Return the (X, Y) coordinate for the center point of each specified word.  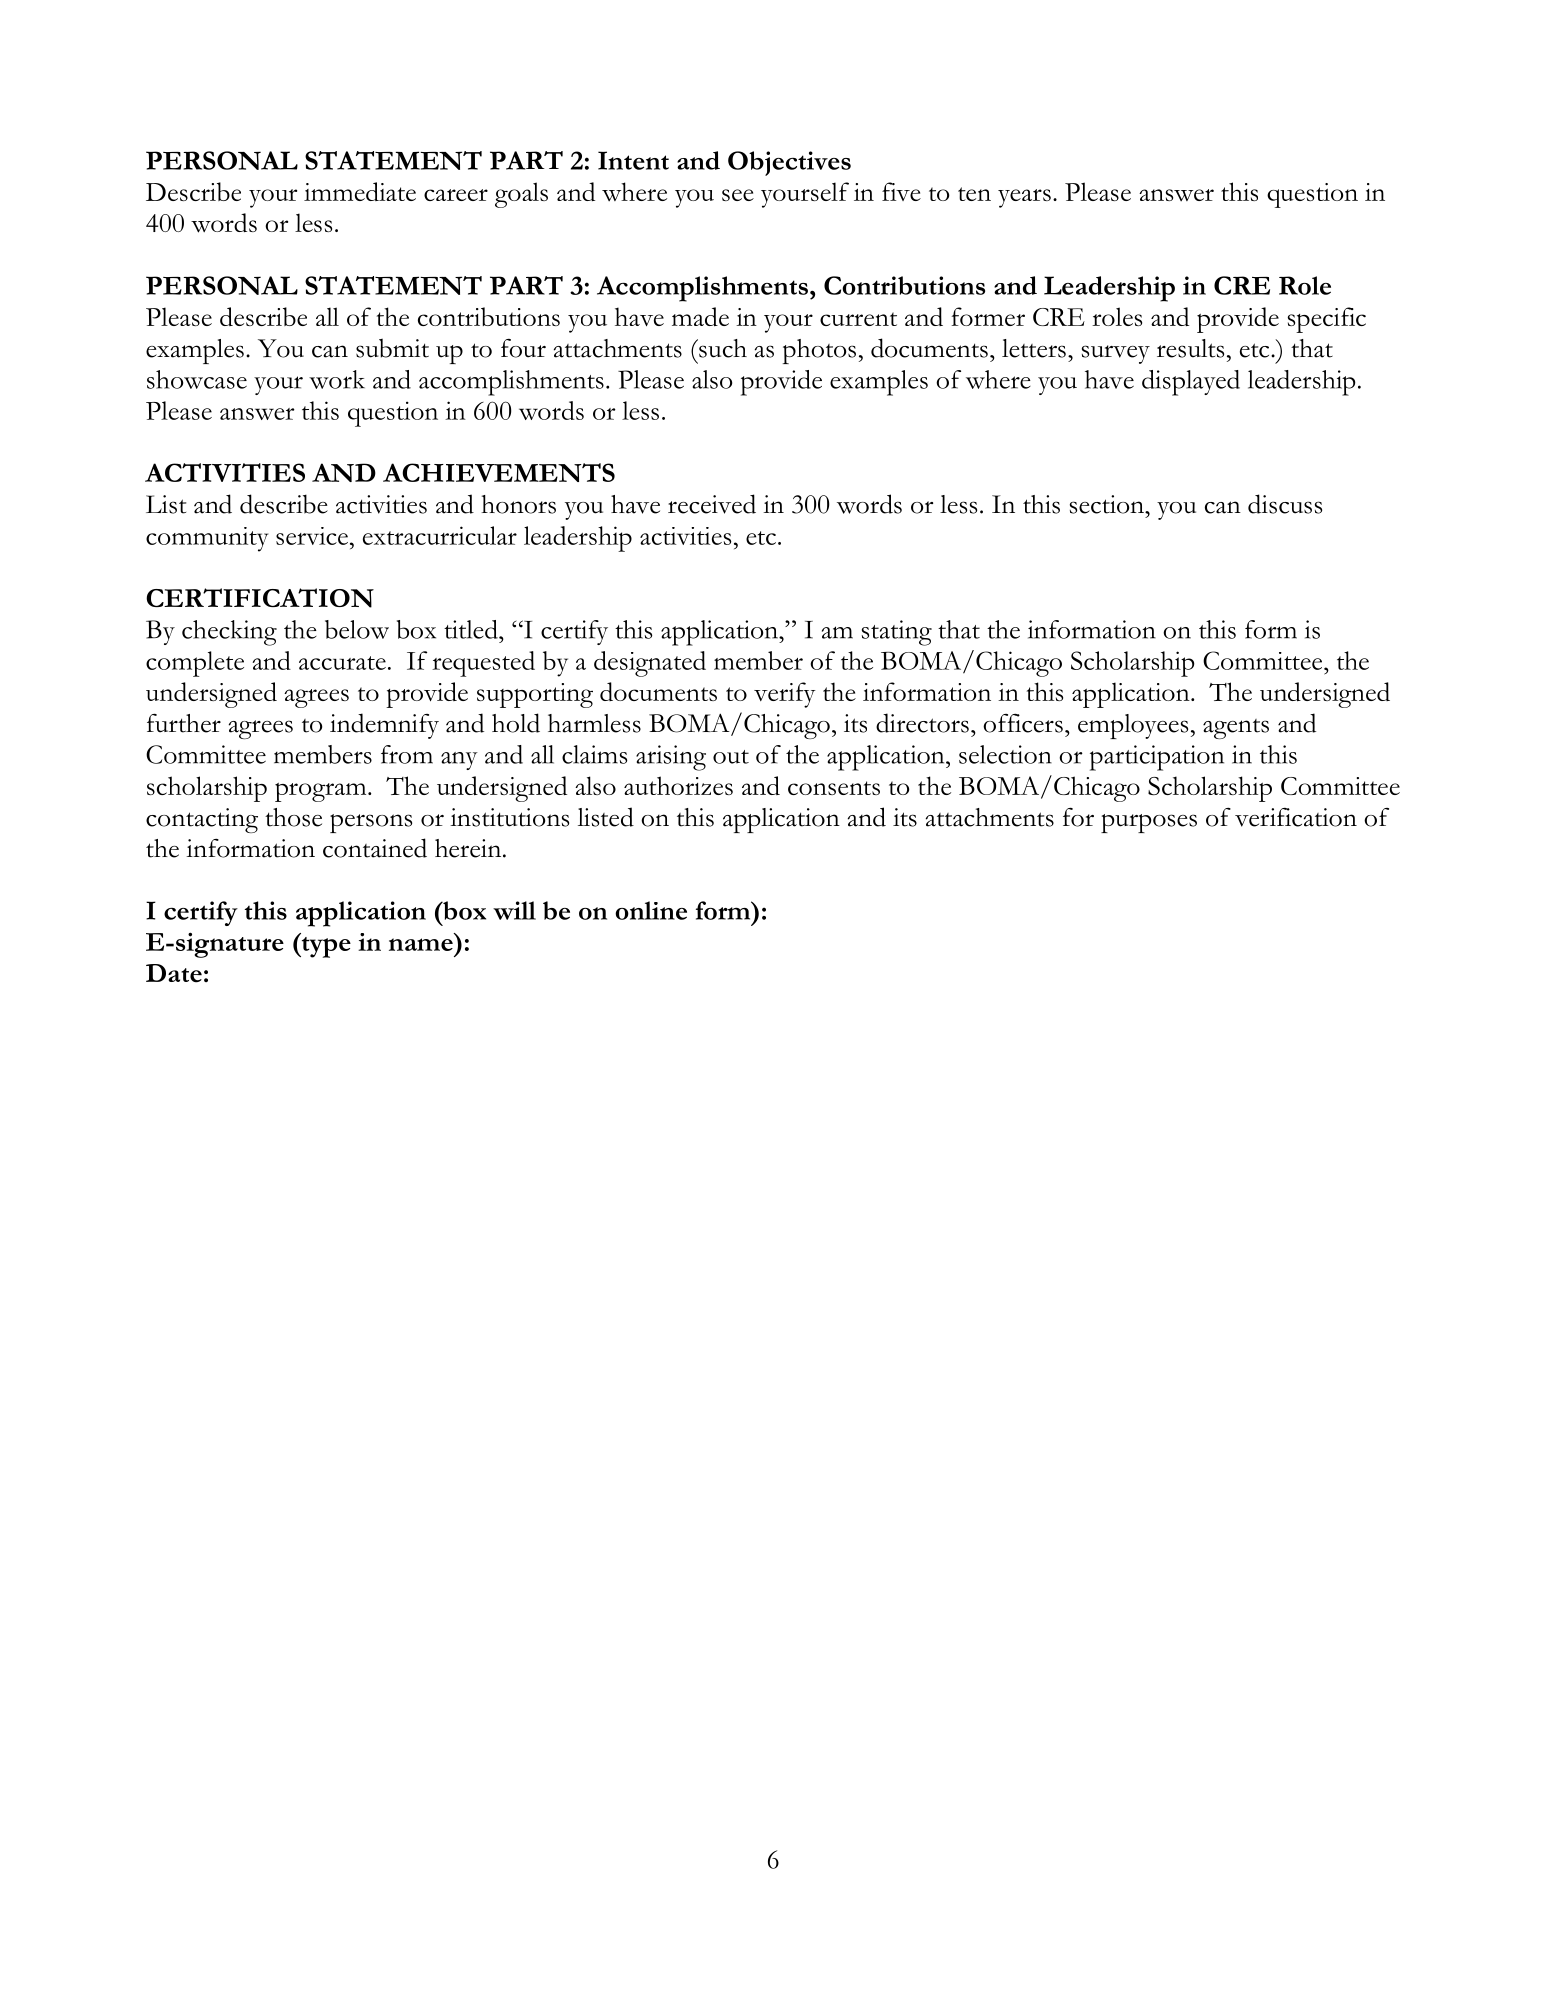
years (1024, 198)
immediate (360, 191)
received (712, 504)
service (313, 536)
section (1108, 504)
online (651, 910)
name (421, 944)
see (738, 195)
